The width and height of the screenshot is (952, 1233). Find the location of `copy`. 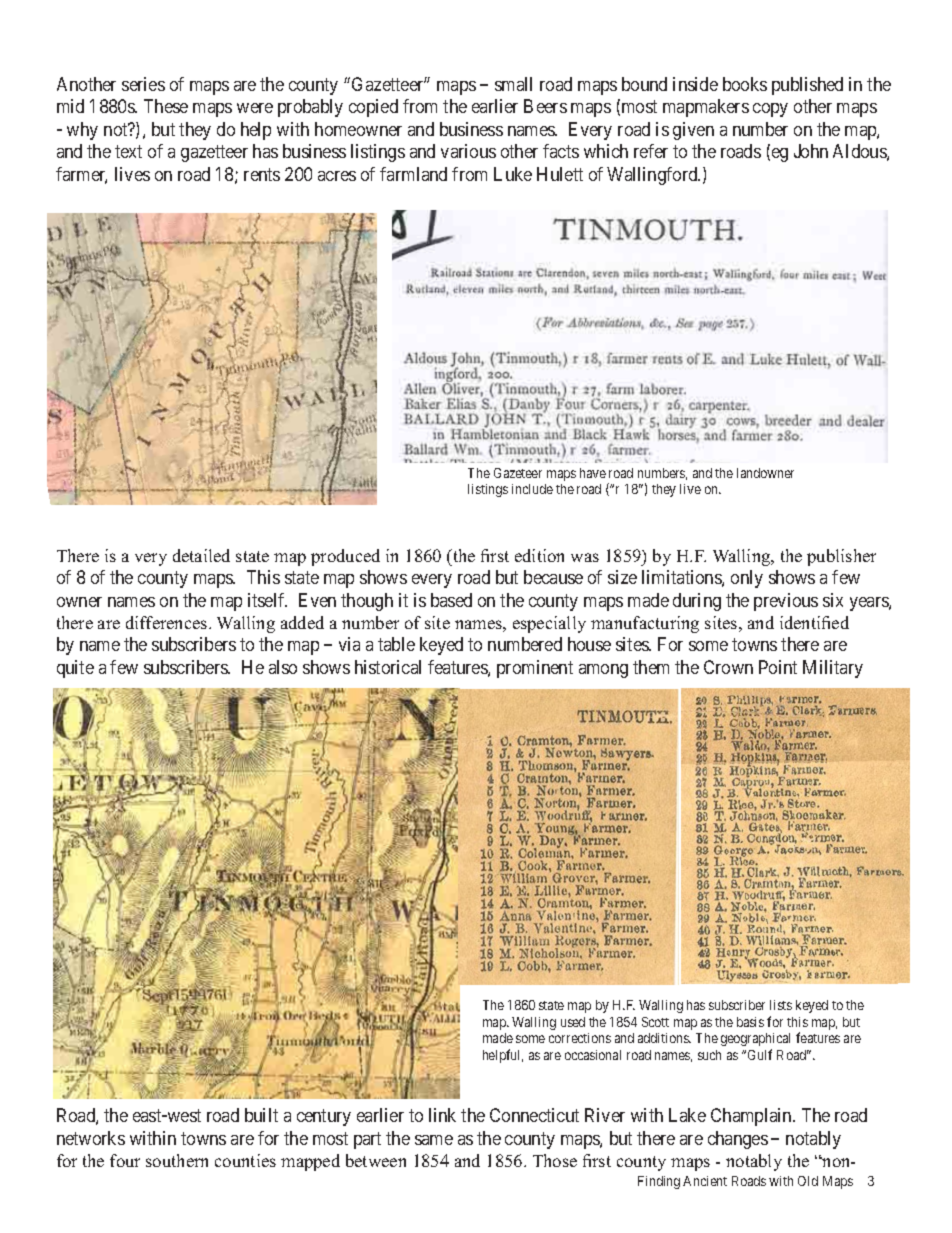

copy is located at coordinates (770, 110).
